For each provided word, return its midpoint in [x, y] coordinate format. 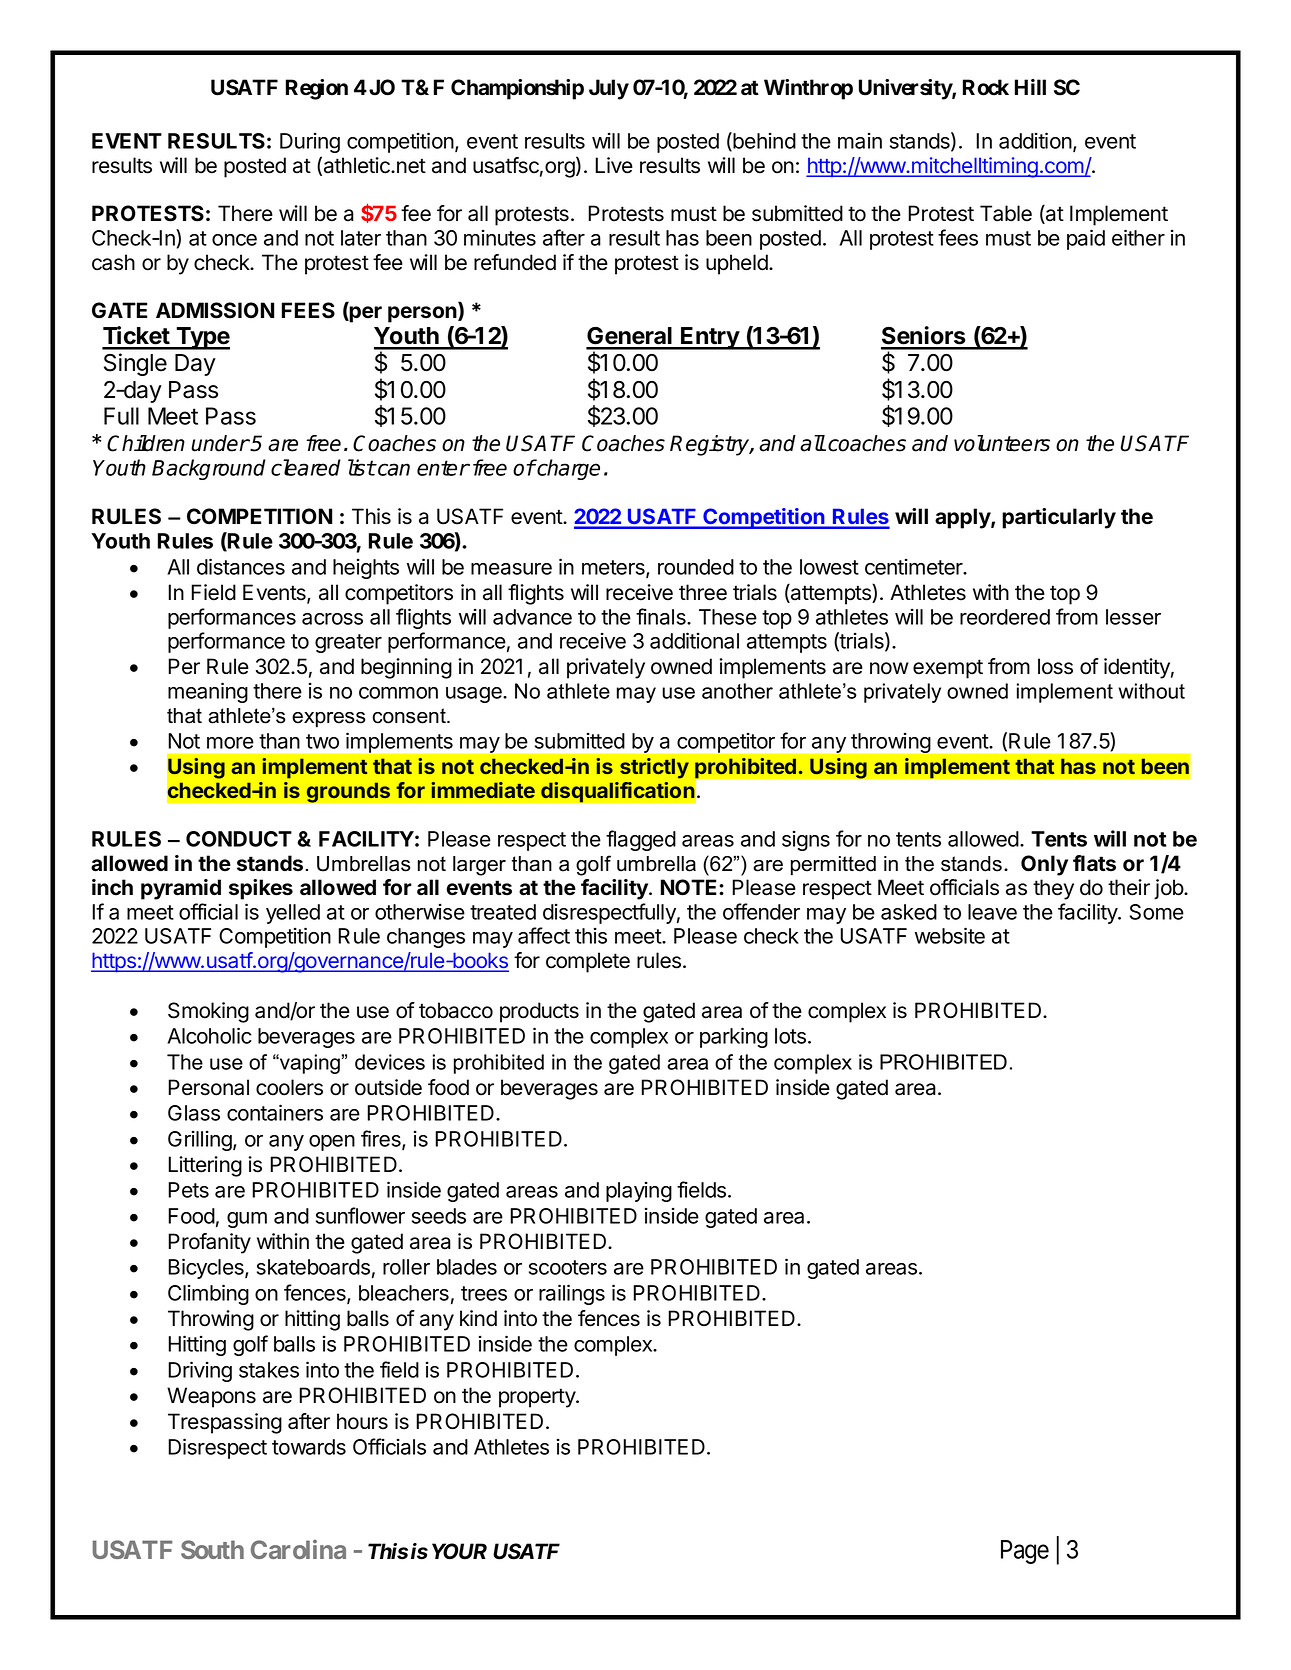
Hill [1030, 87]
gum [247, 1220]
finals [662, 616]
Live [614, 165]
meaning [208, 692]
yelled [293, 914]
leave [992, 912]
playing [639, 1191]
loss [1055, 666]
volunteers [1002, 443]
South [212, 1549]
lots [790, 1036]
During [310, 142]
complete [588, 962]
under [220, 443]
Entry [710, 338]
